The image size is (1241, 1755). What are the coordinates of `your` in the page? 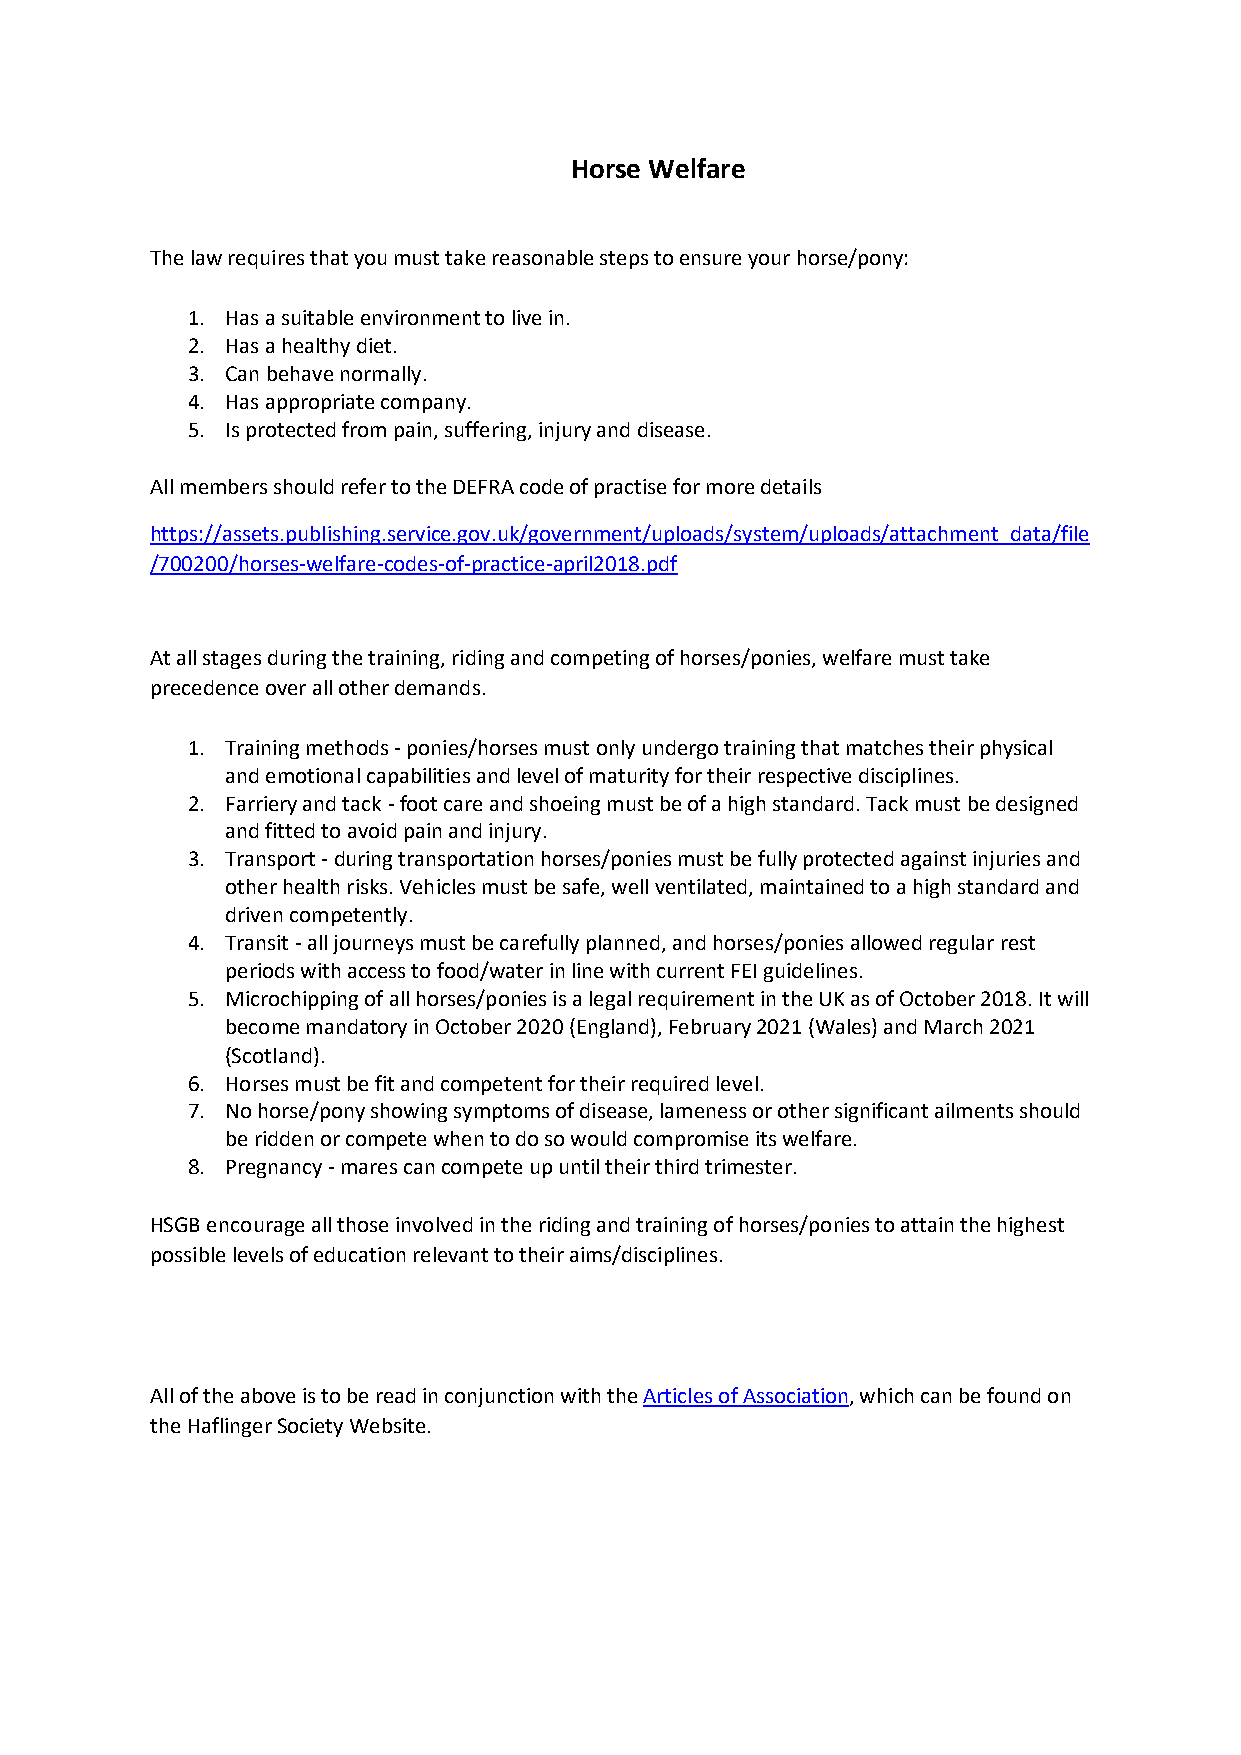 It's located at (769, 261).
